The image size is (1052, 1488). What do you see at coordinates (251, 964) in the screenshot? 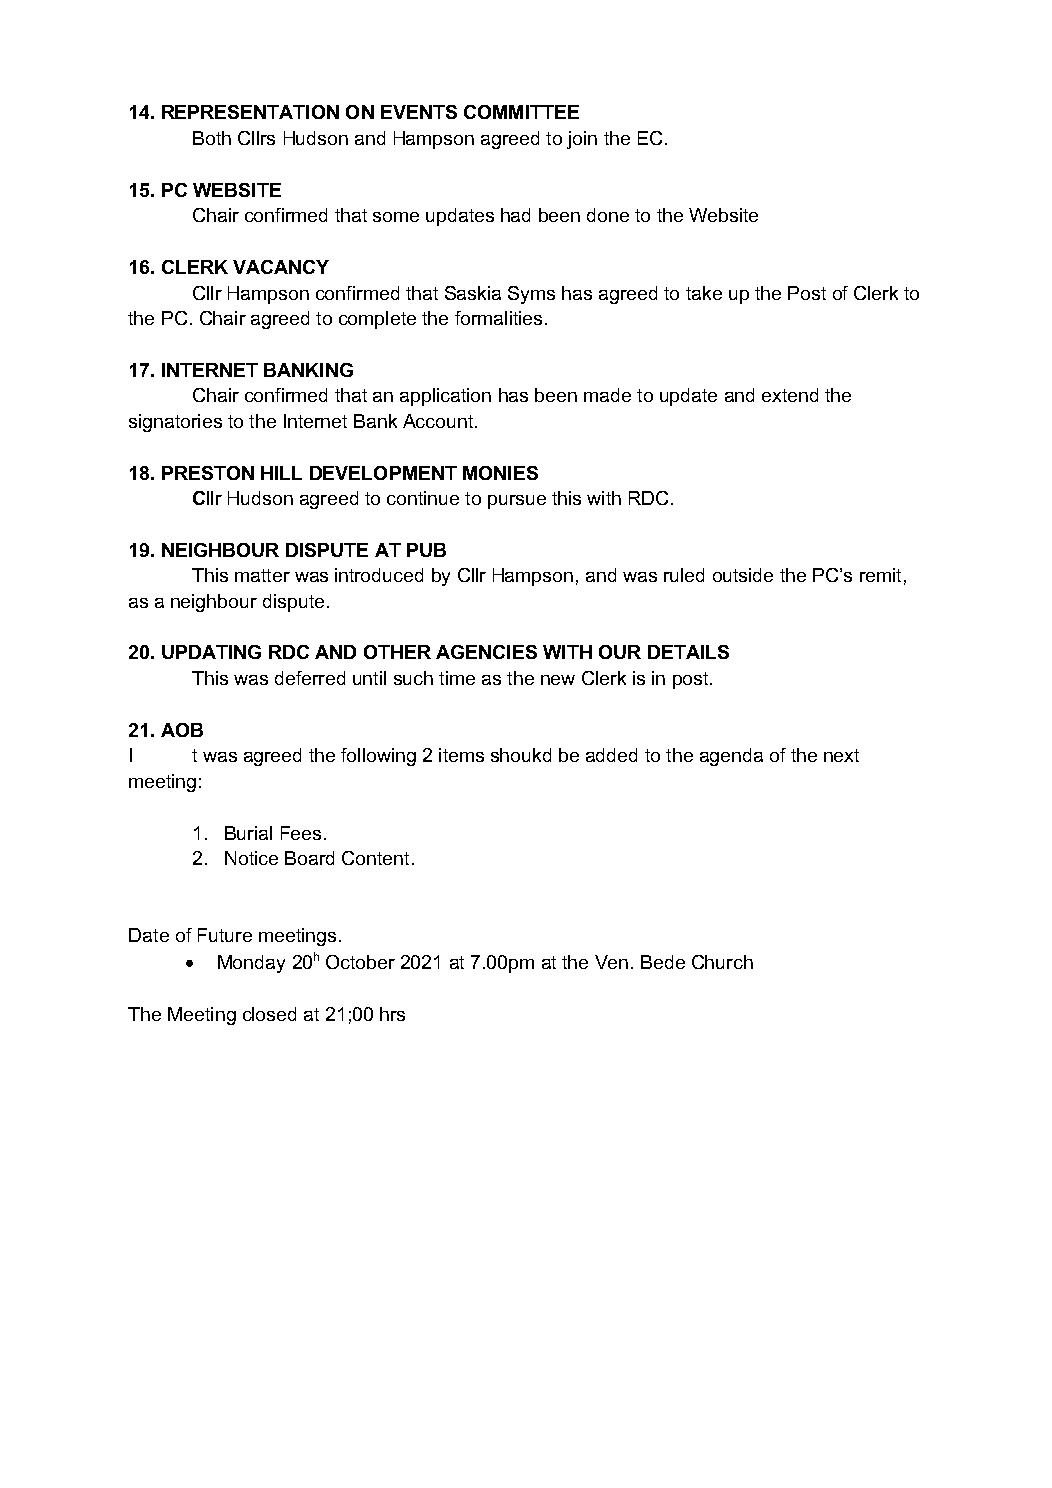
I see `Monday` at bounding box center [251, 964].
